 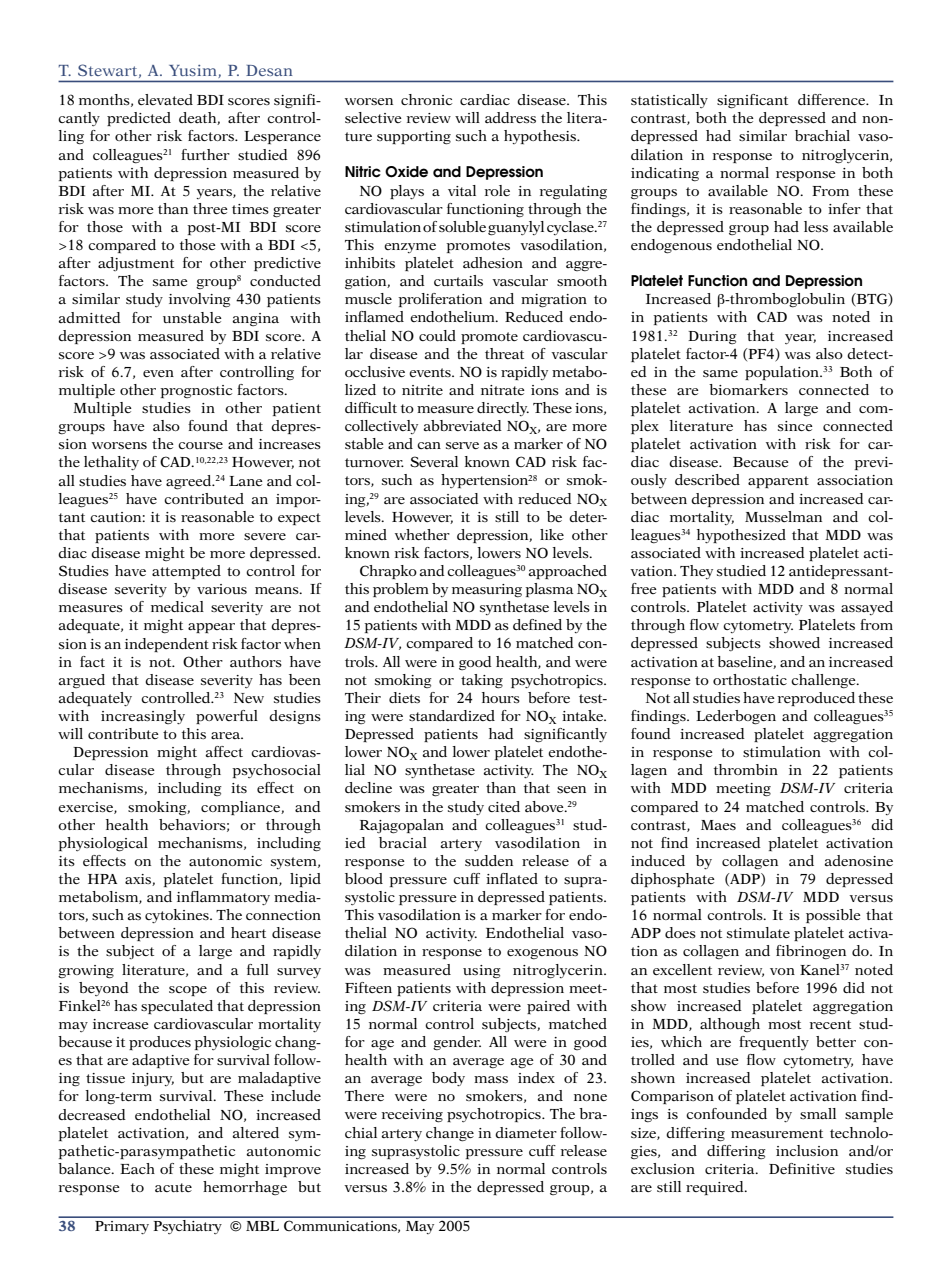 I want to click on further, so click(x=205, y=154).
